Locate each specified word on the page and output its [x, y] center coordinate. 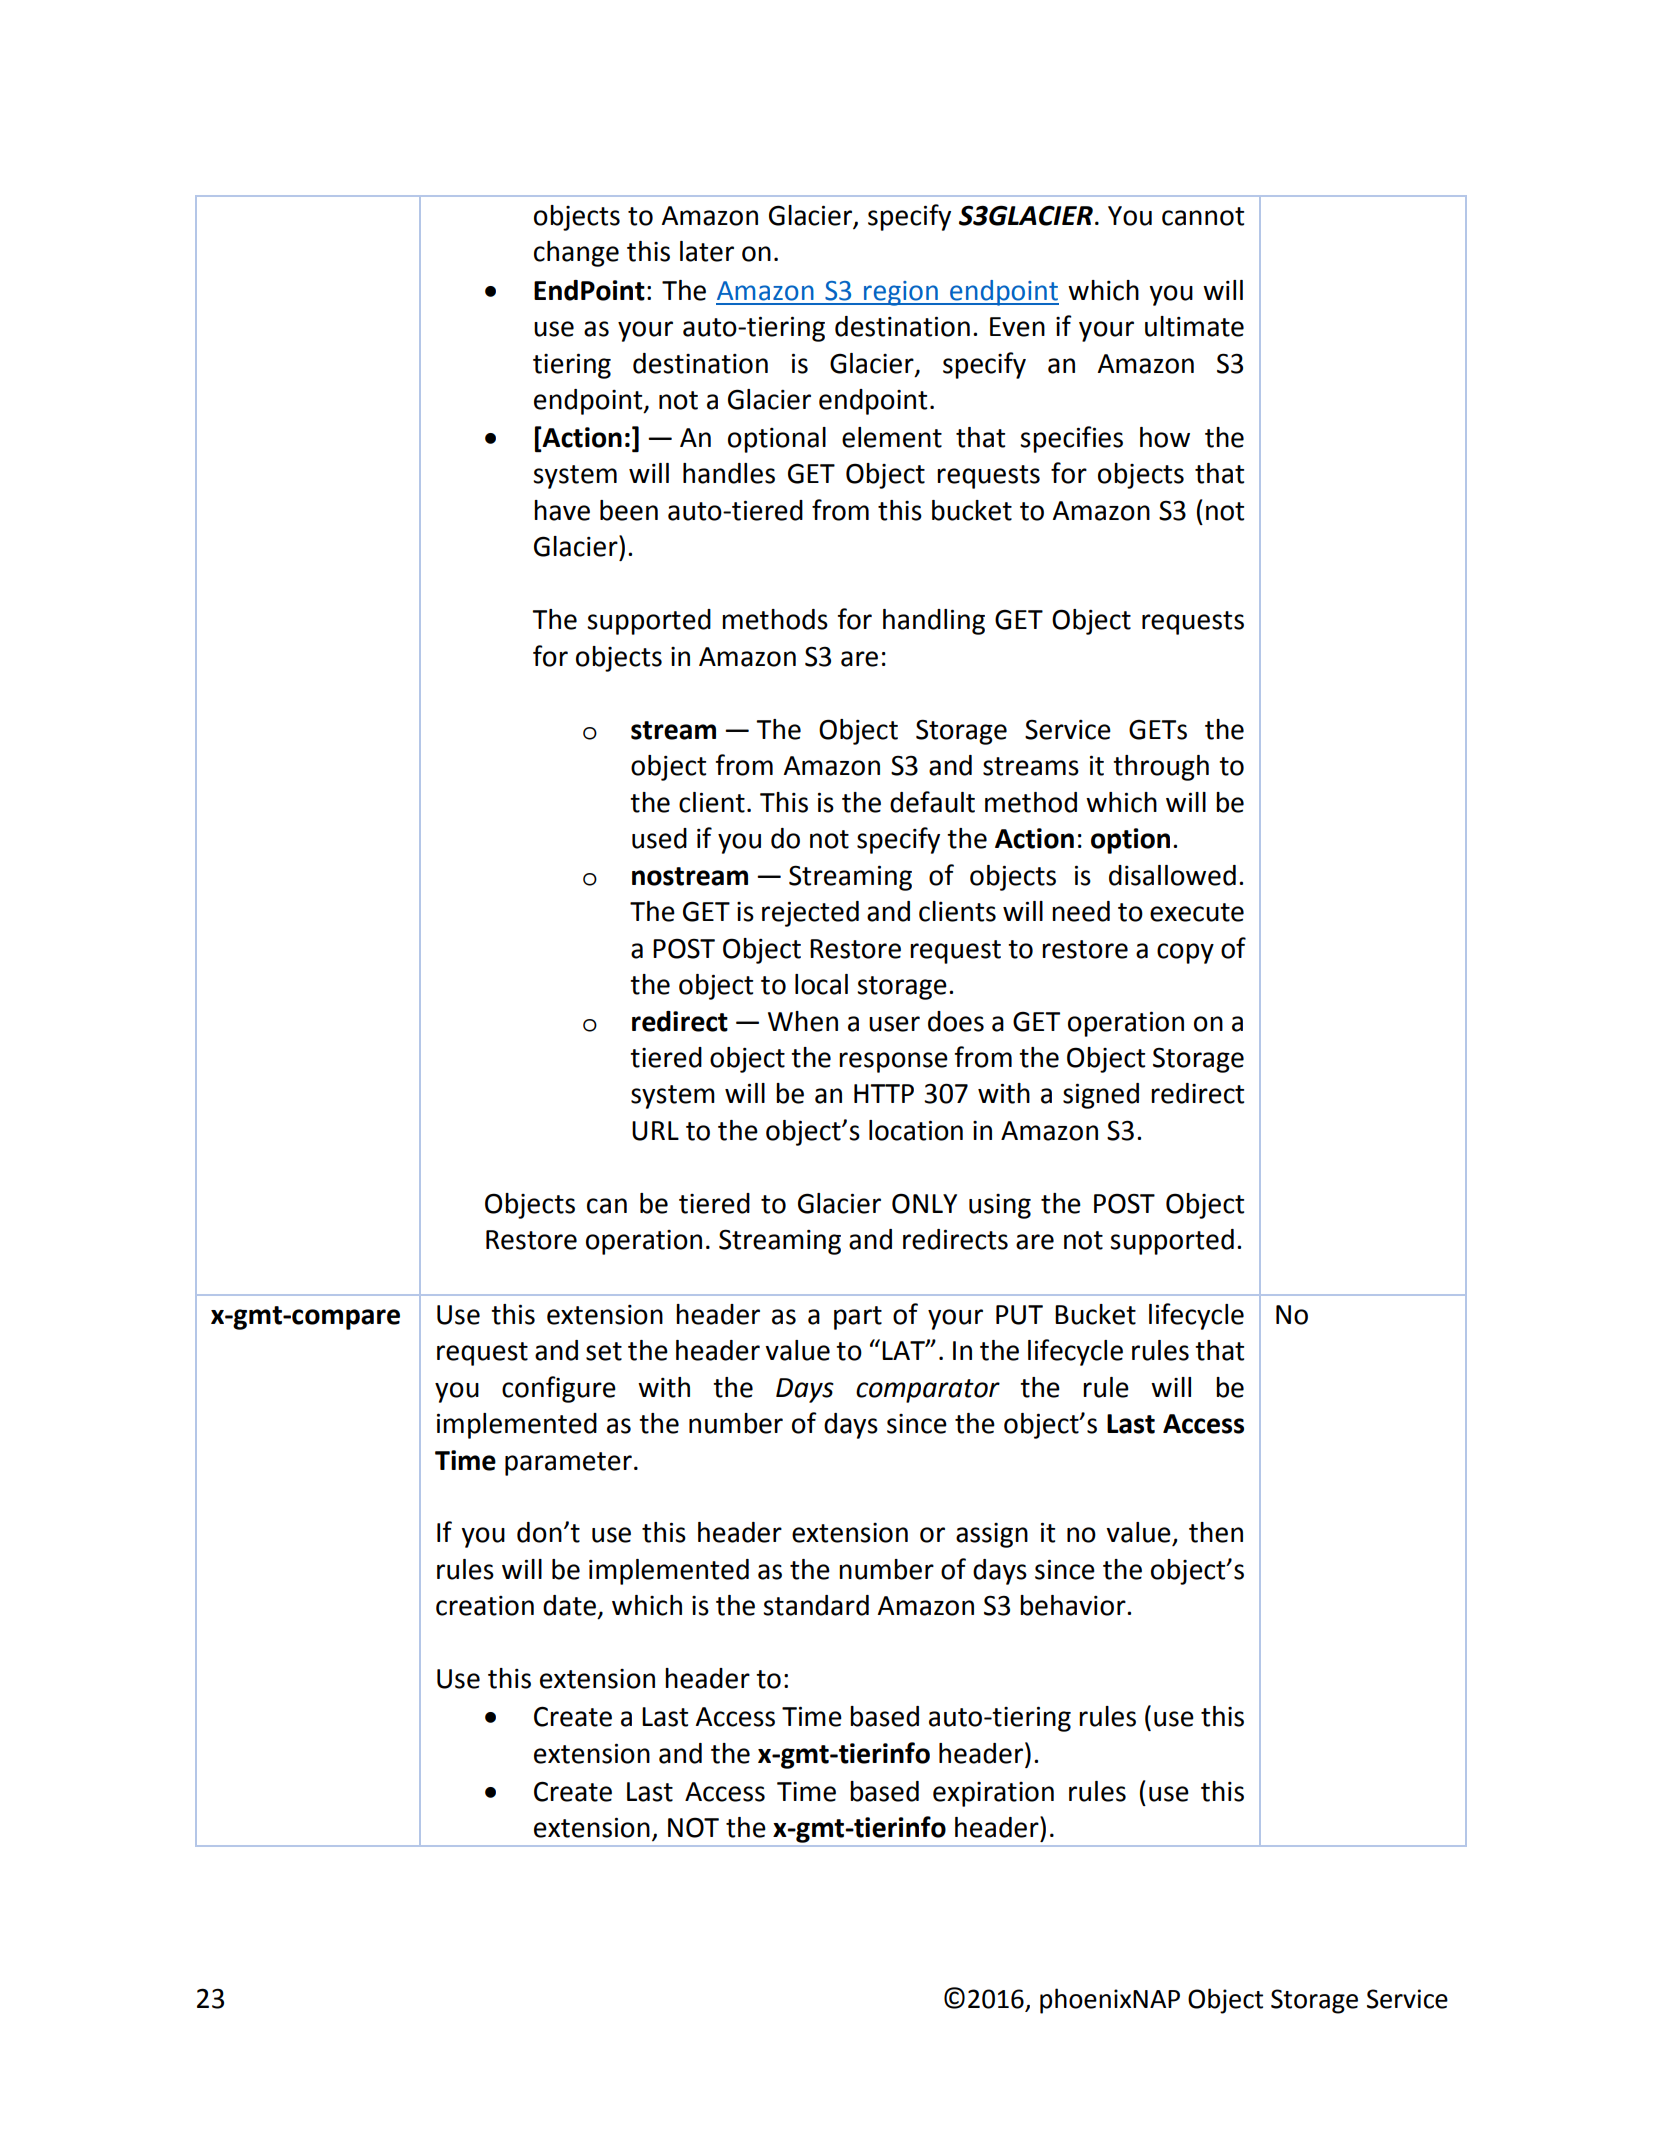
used [659, 838]
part [858, 1318]
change [576, 254]
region [901, 293]
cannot [1203, 216]
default [932, 802]
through [1161, 768]
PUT [1019, 1315]
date [571, 1606]
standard [816, 1605]
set [604, 1351]
